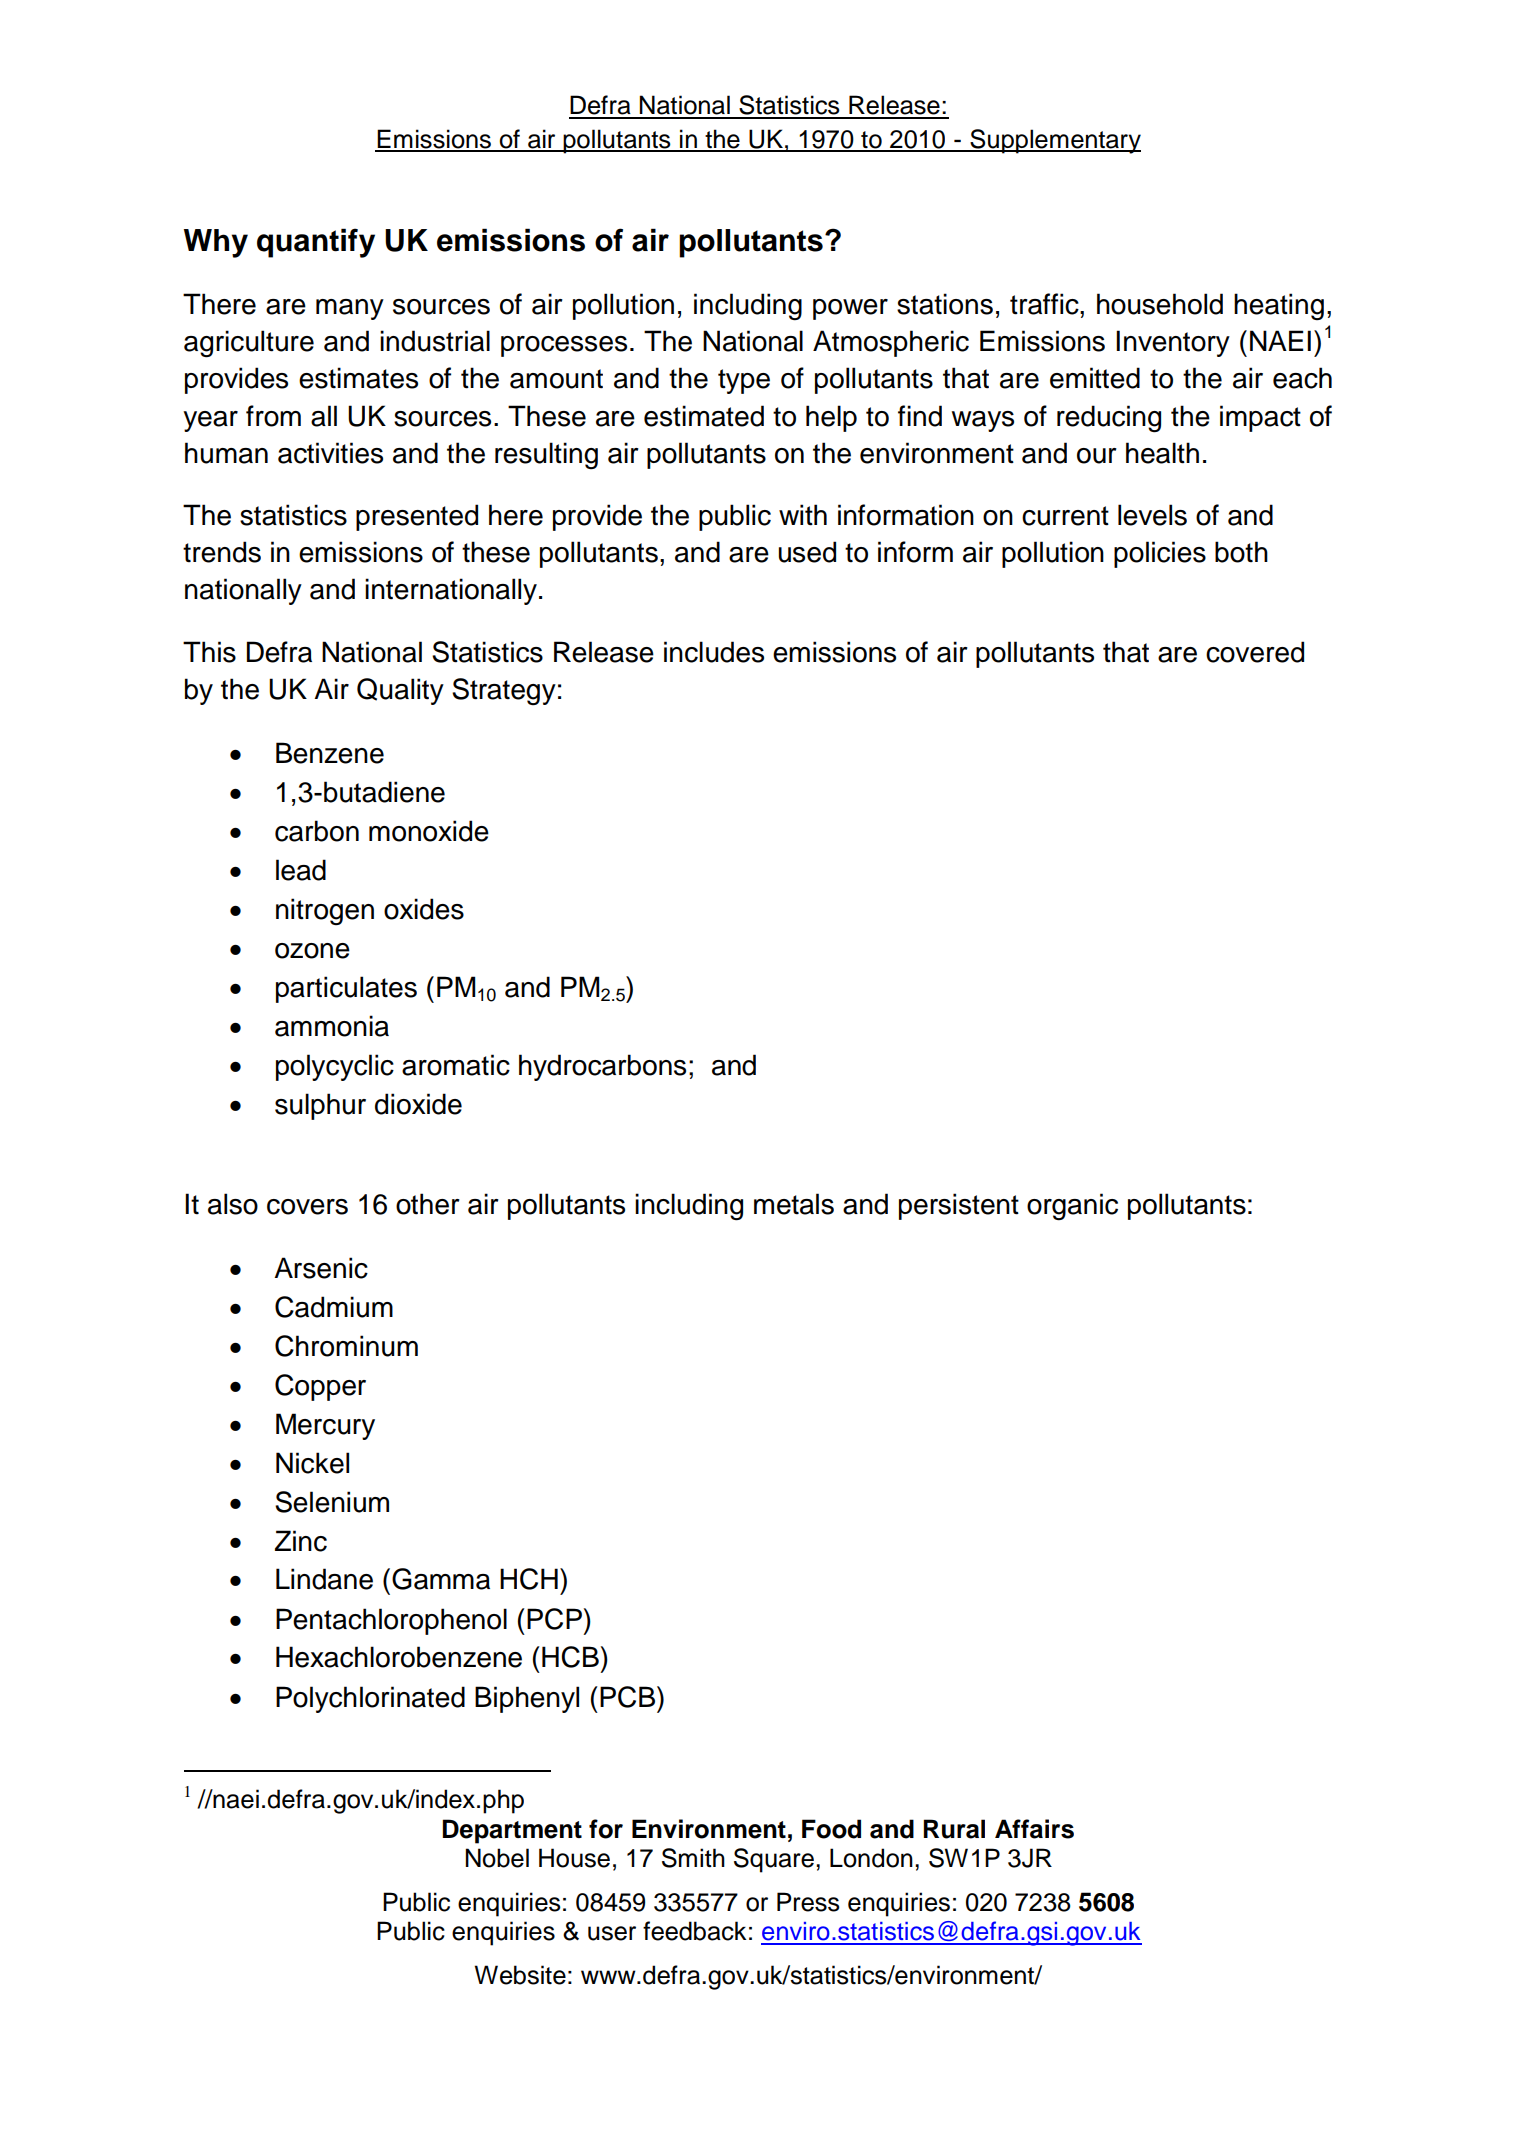 This screenshot has height=2145, width=1517. I want to click on metals, so click(794, 1204).
